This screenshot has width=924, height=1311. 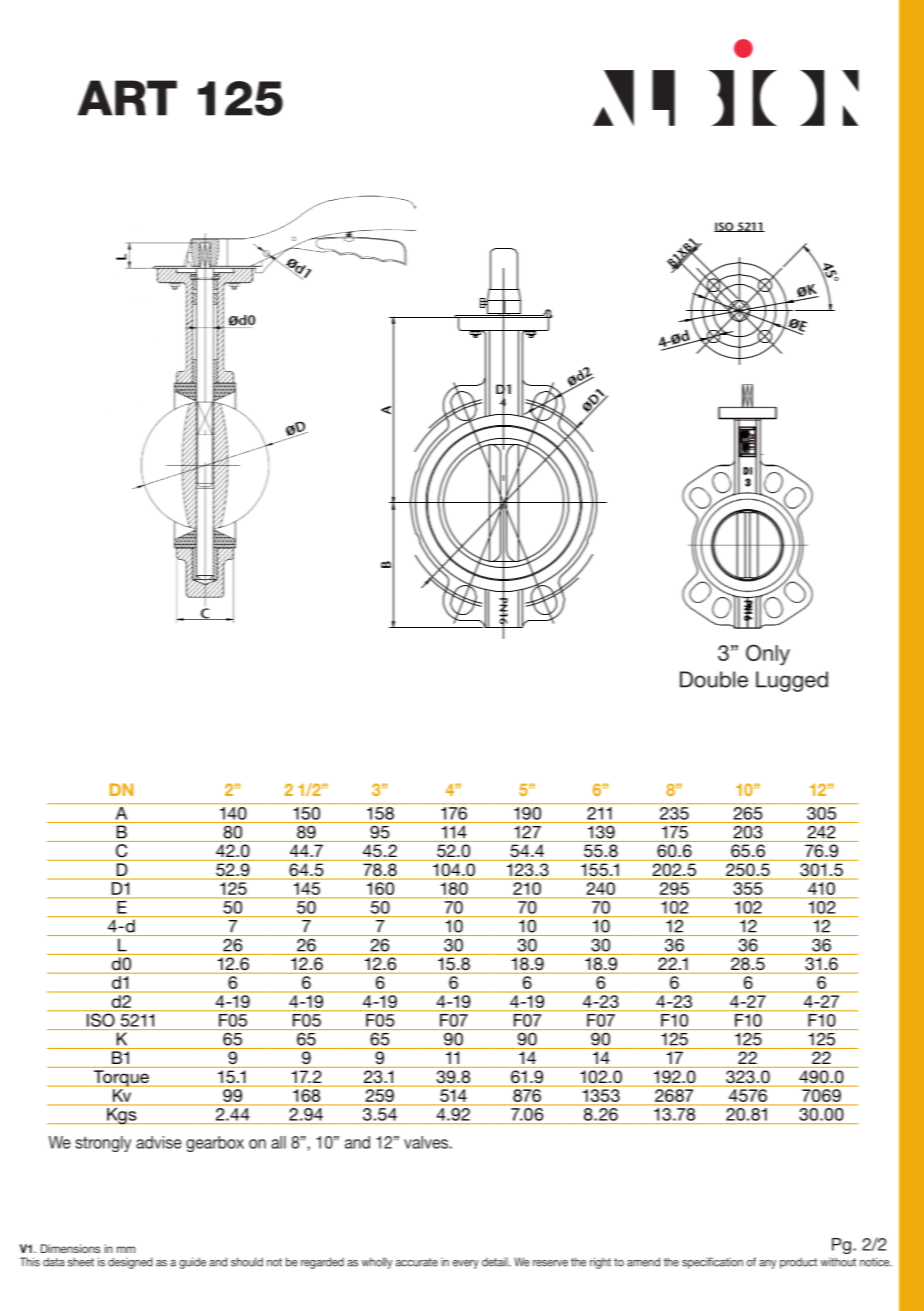 I want to click on ART, so click(x=127, y=98).
